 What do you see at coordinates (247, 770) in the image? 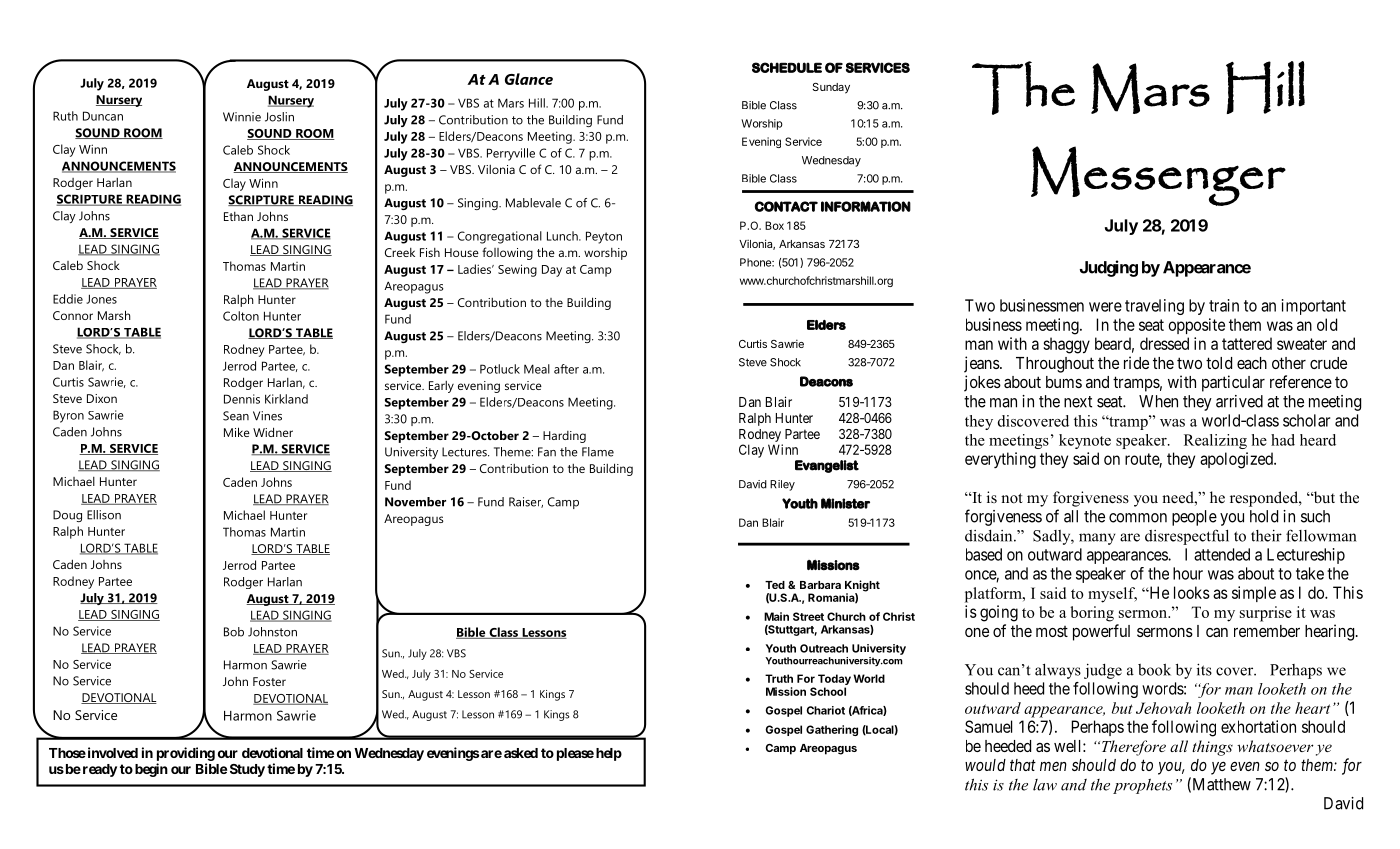
I see `Study` at bounding box center [247, 770].
